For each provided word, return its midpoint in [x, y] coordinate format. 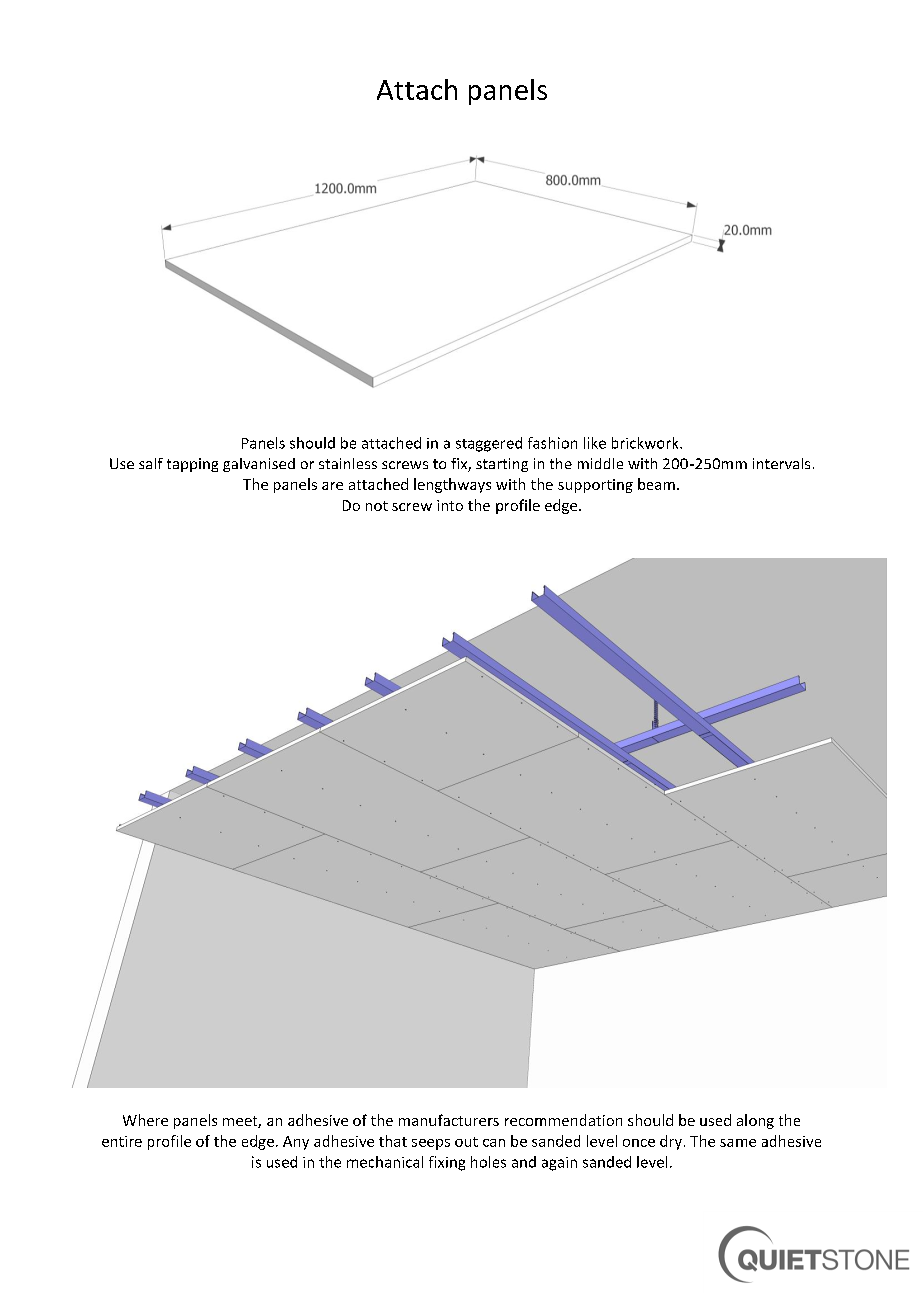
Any [296, 1143]
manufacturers [449, 1120]
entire [122, 1141]
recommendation [563, 1120]
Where [145, 1120]
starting [502, 465]
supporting [595, 486]
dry [671, 1142]
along [755, 1121]
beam [656, 484]
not [377, 506]
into [450, 505]
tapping [192, 465]
